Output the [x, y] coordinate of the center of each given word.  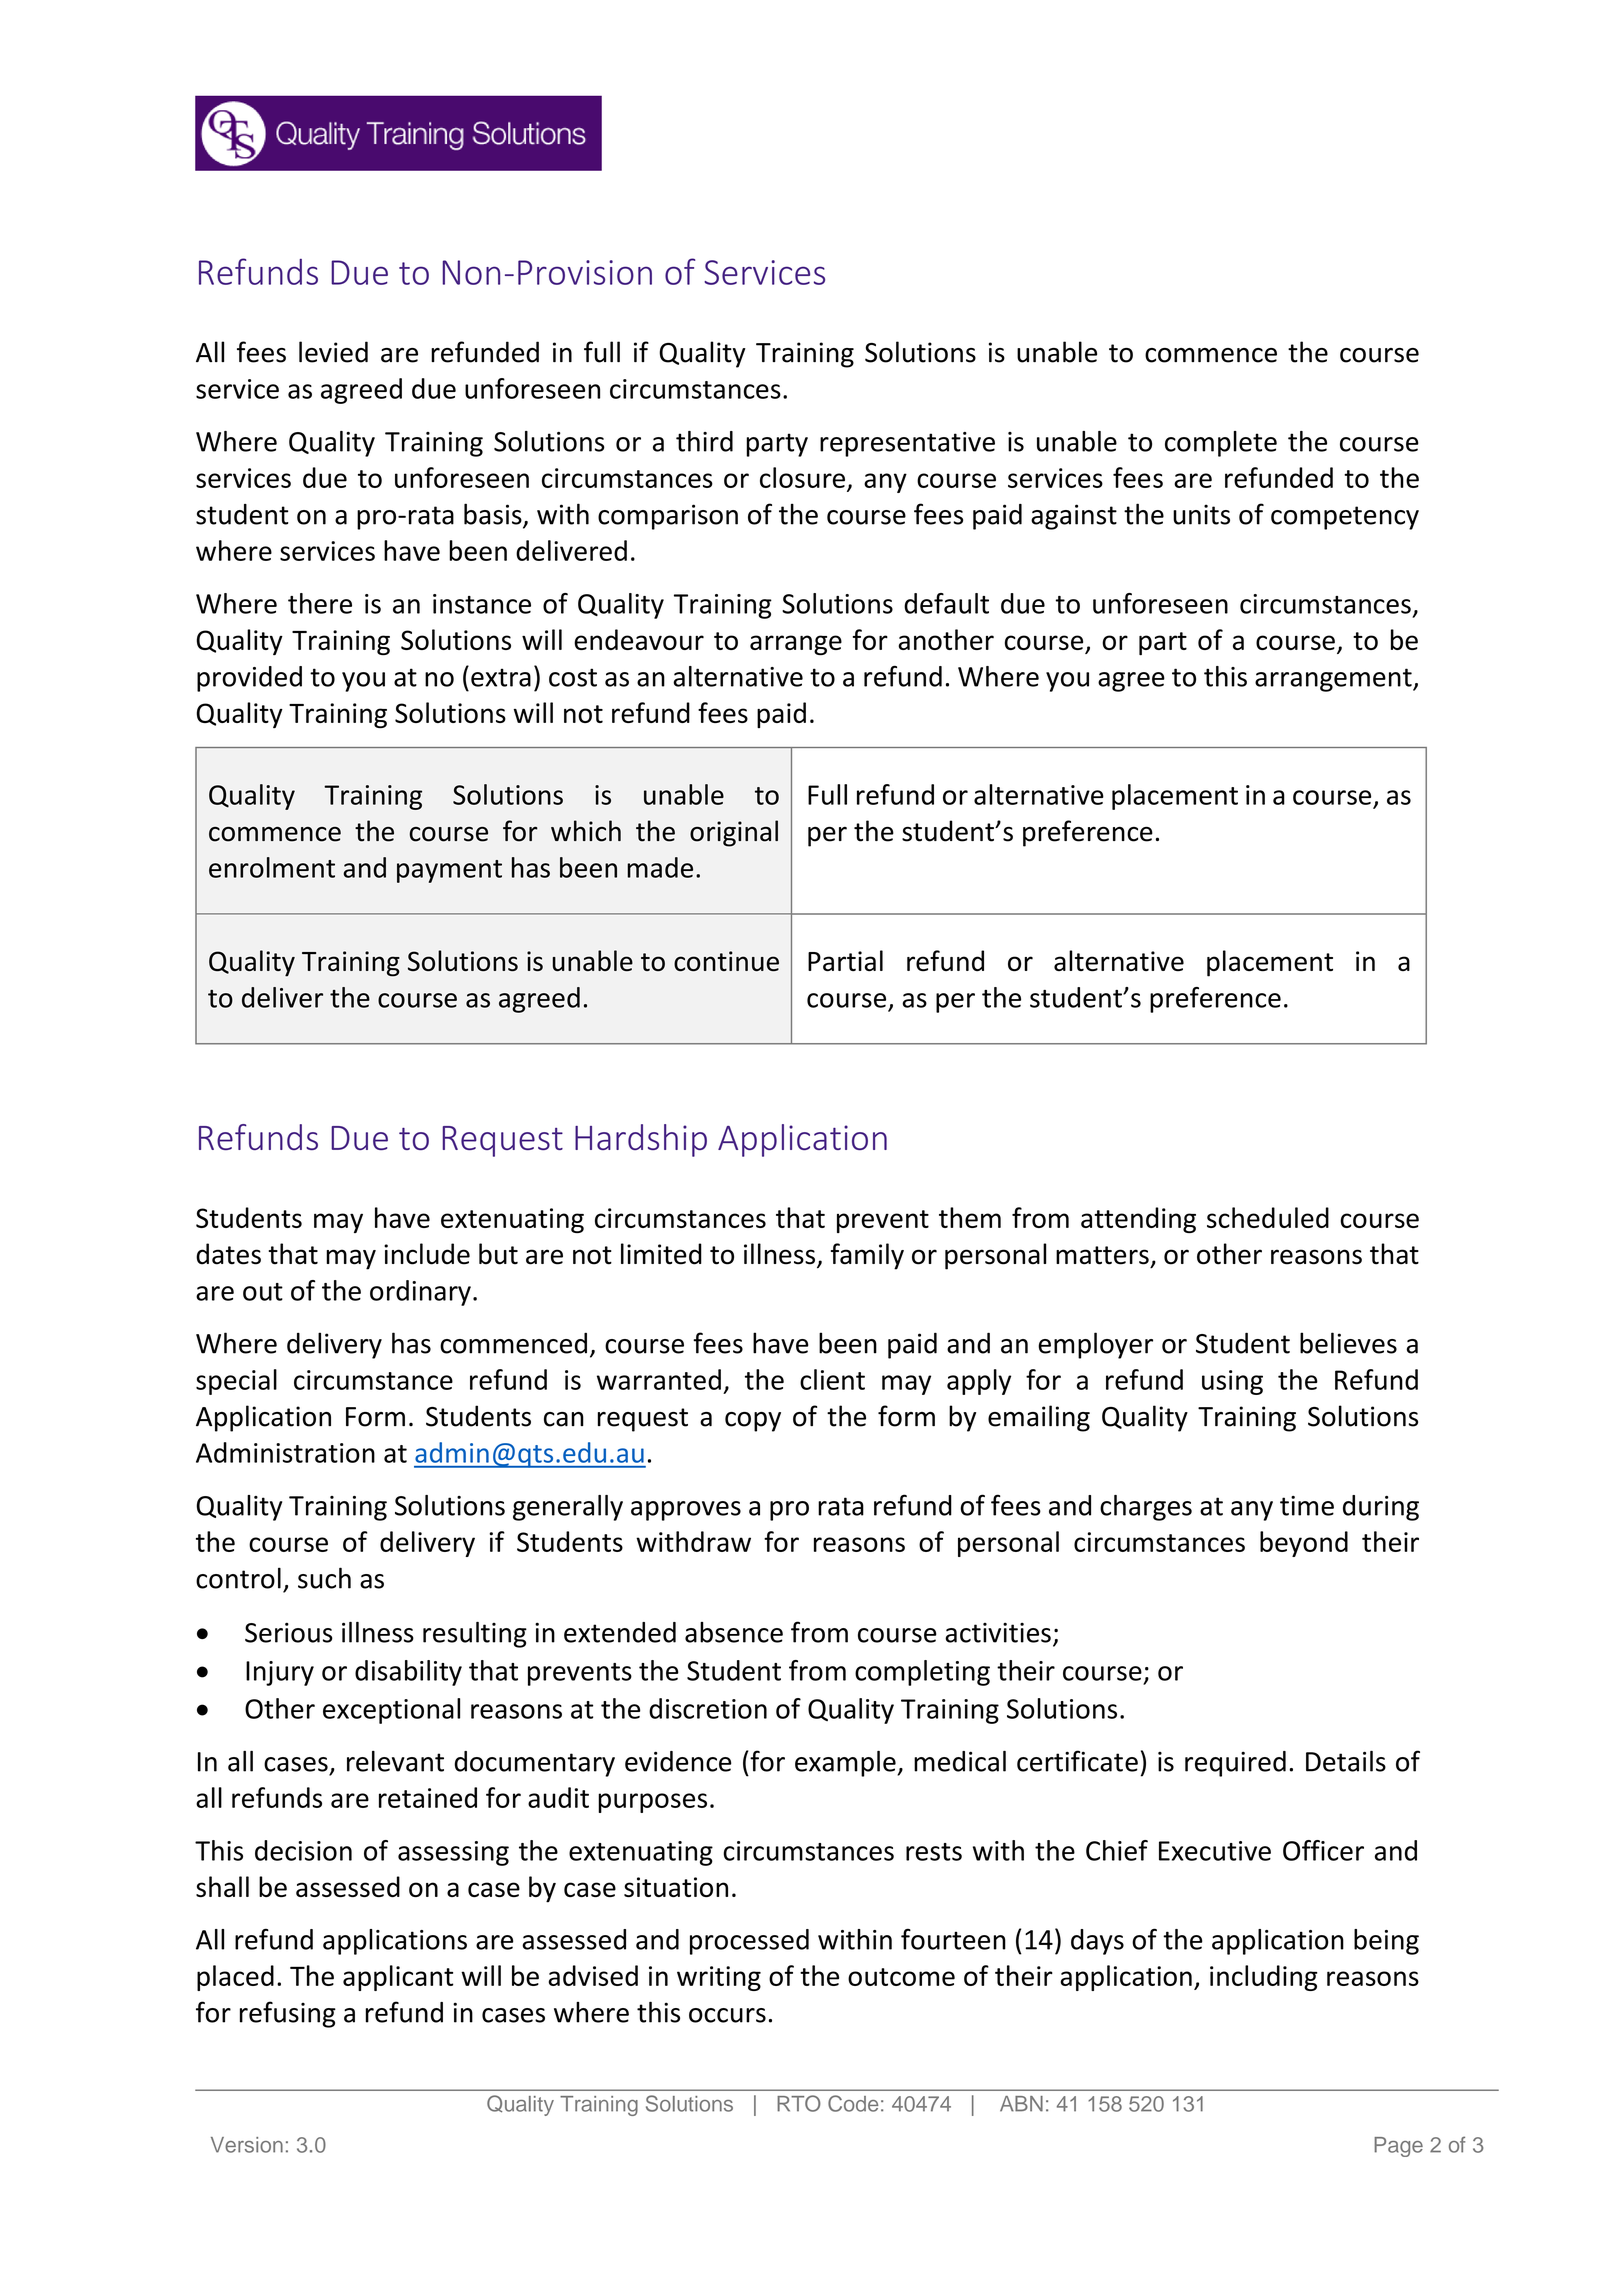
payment [449, 871]
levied [333, 352]
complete [1221, 444]
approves [686, 1511]
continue [726, 961]
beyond [1304, 1544]
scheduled [1268, 1217]
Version [247, 2145]
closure [802, 477]
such [324, 1578]
